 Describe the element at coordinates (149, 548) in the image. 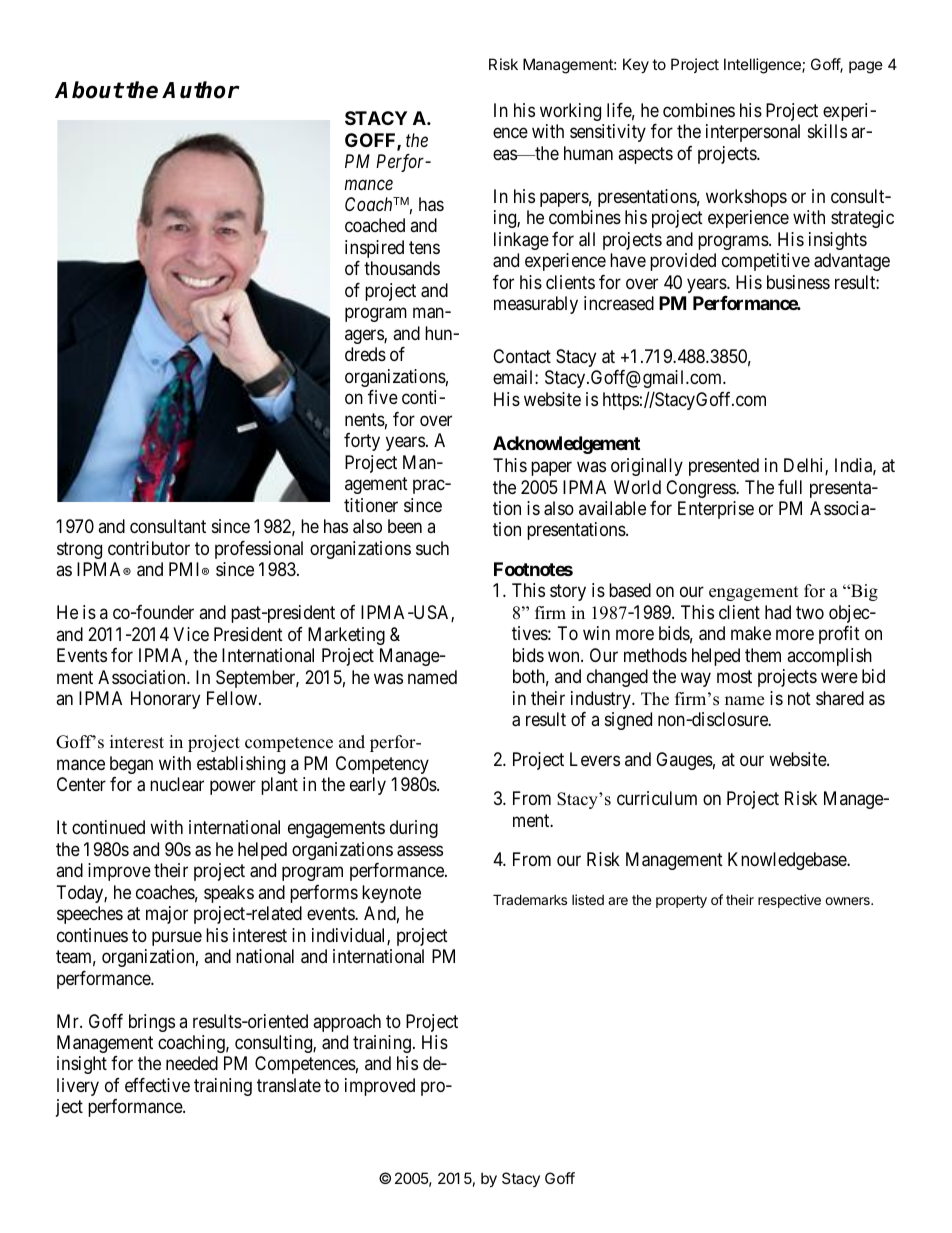

I see `contributor` at that location.
